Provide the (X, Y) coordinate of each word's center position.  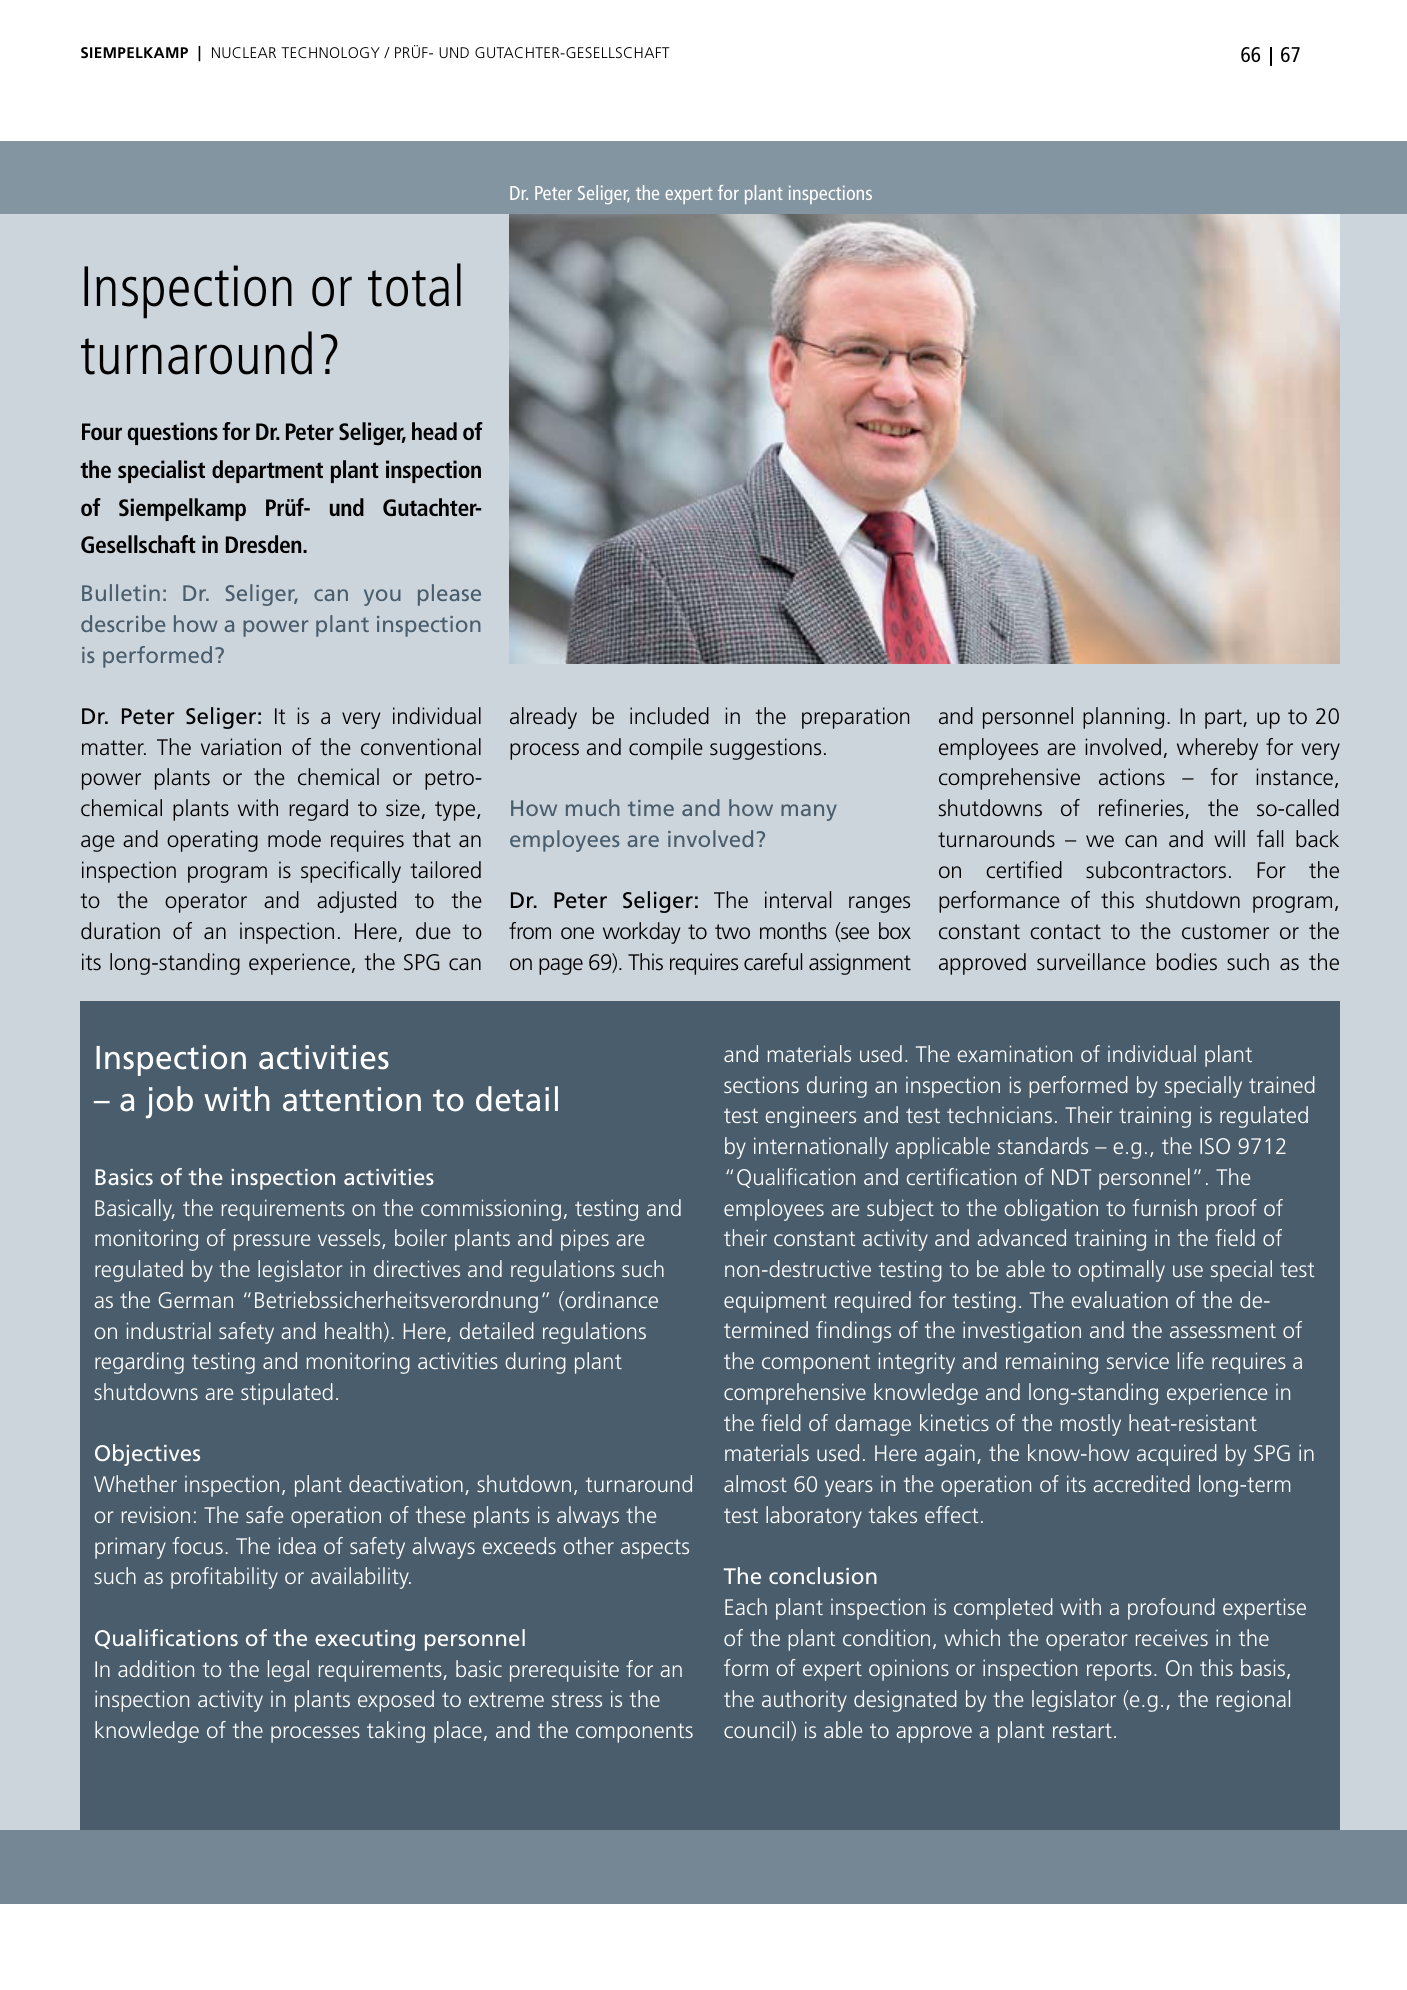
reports (1119, 1671)
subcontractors (1156, 870)
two (732, 931)
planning (1123, 718)
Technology (330, 52)
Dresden (265, 544)
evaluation (1120, 1299)
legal (288, 1671)
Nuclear (244, 52)
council (758, 1731)
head (434, 431)
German (196, 1300)
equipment (775, 1302)
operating (212, 841)
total (414, 285)
